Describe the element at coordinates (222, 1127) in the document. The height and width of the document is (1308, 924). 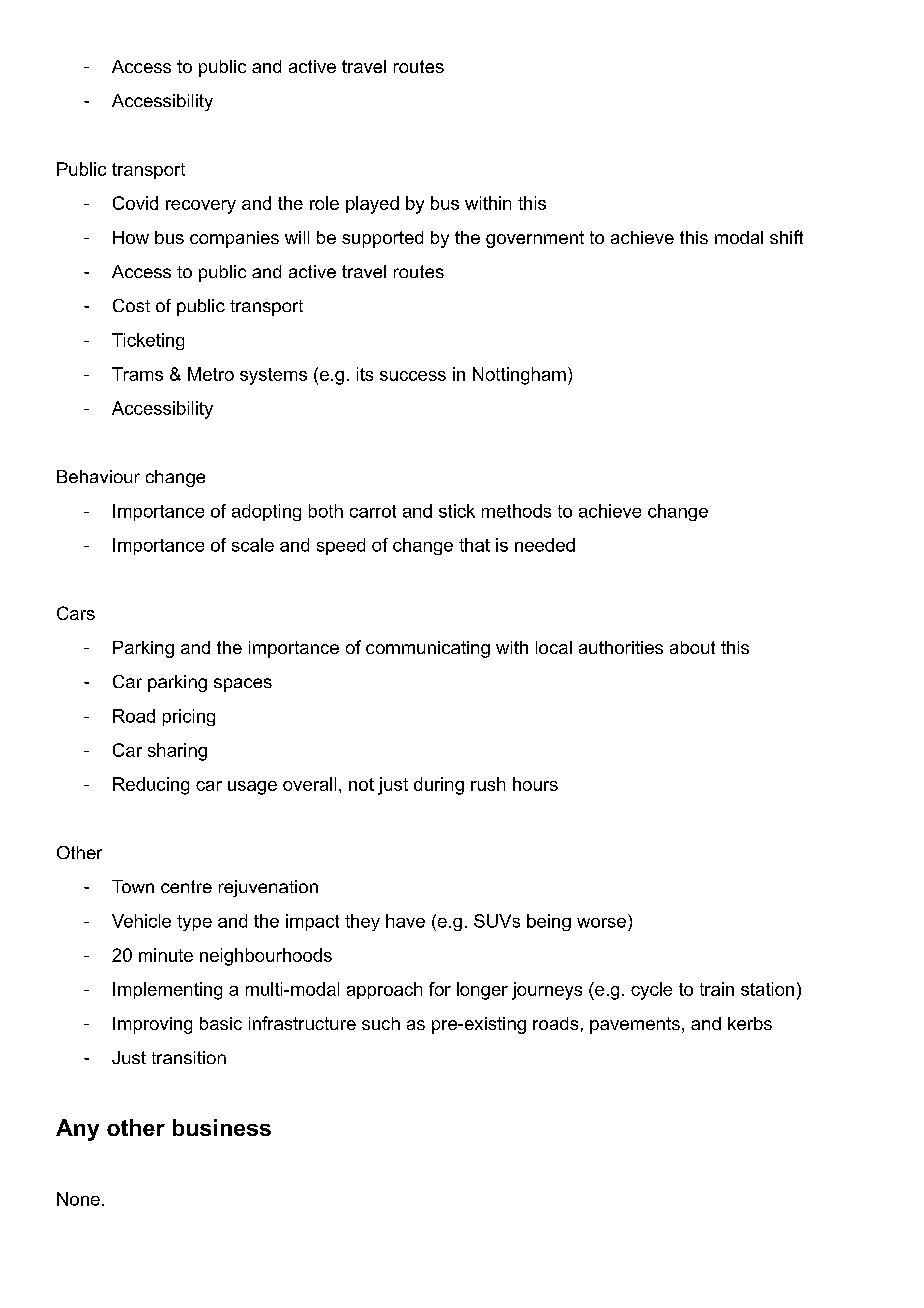
I see `business` at that location.
